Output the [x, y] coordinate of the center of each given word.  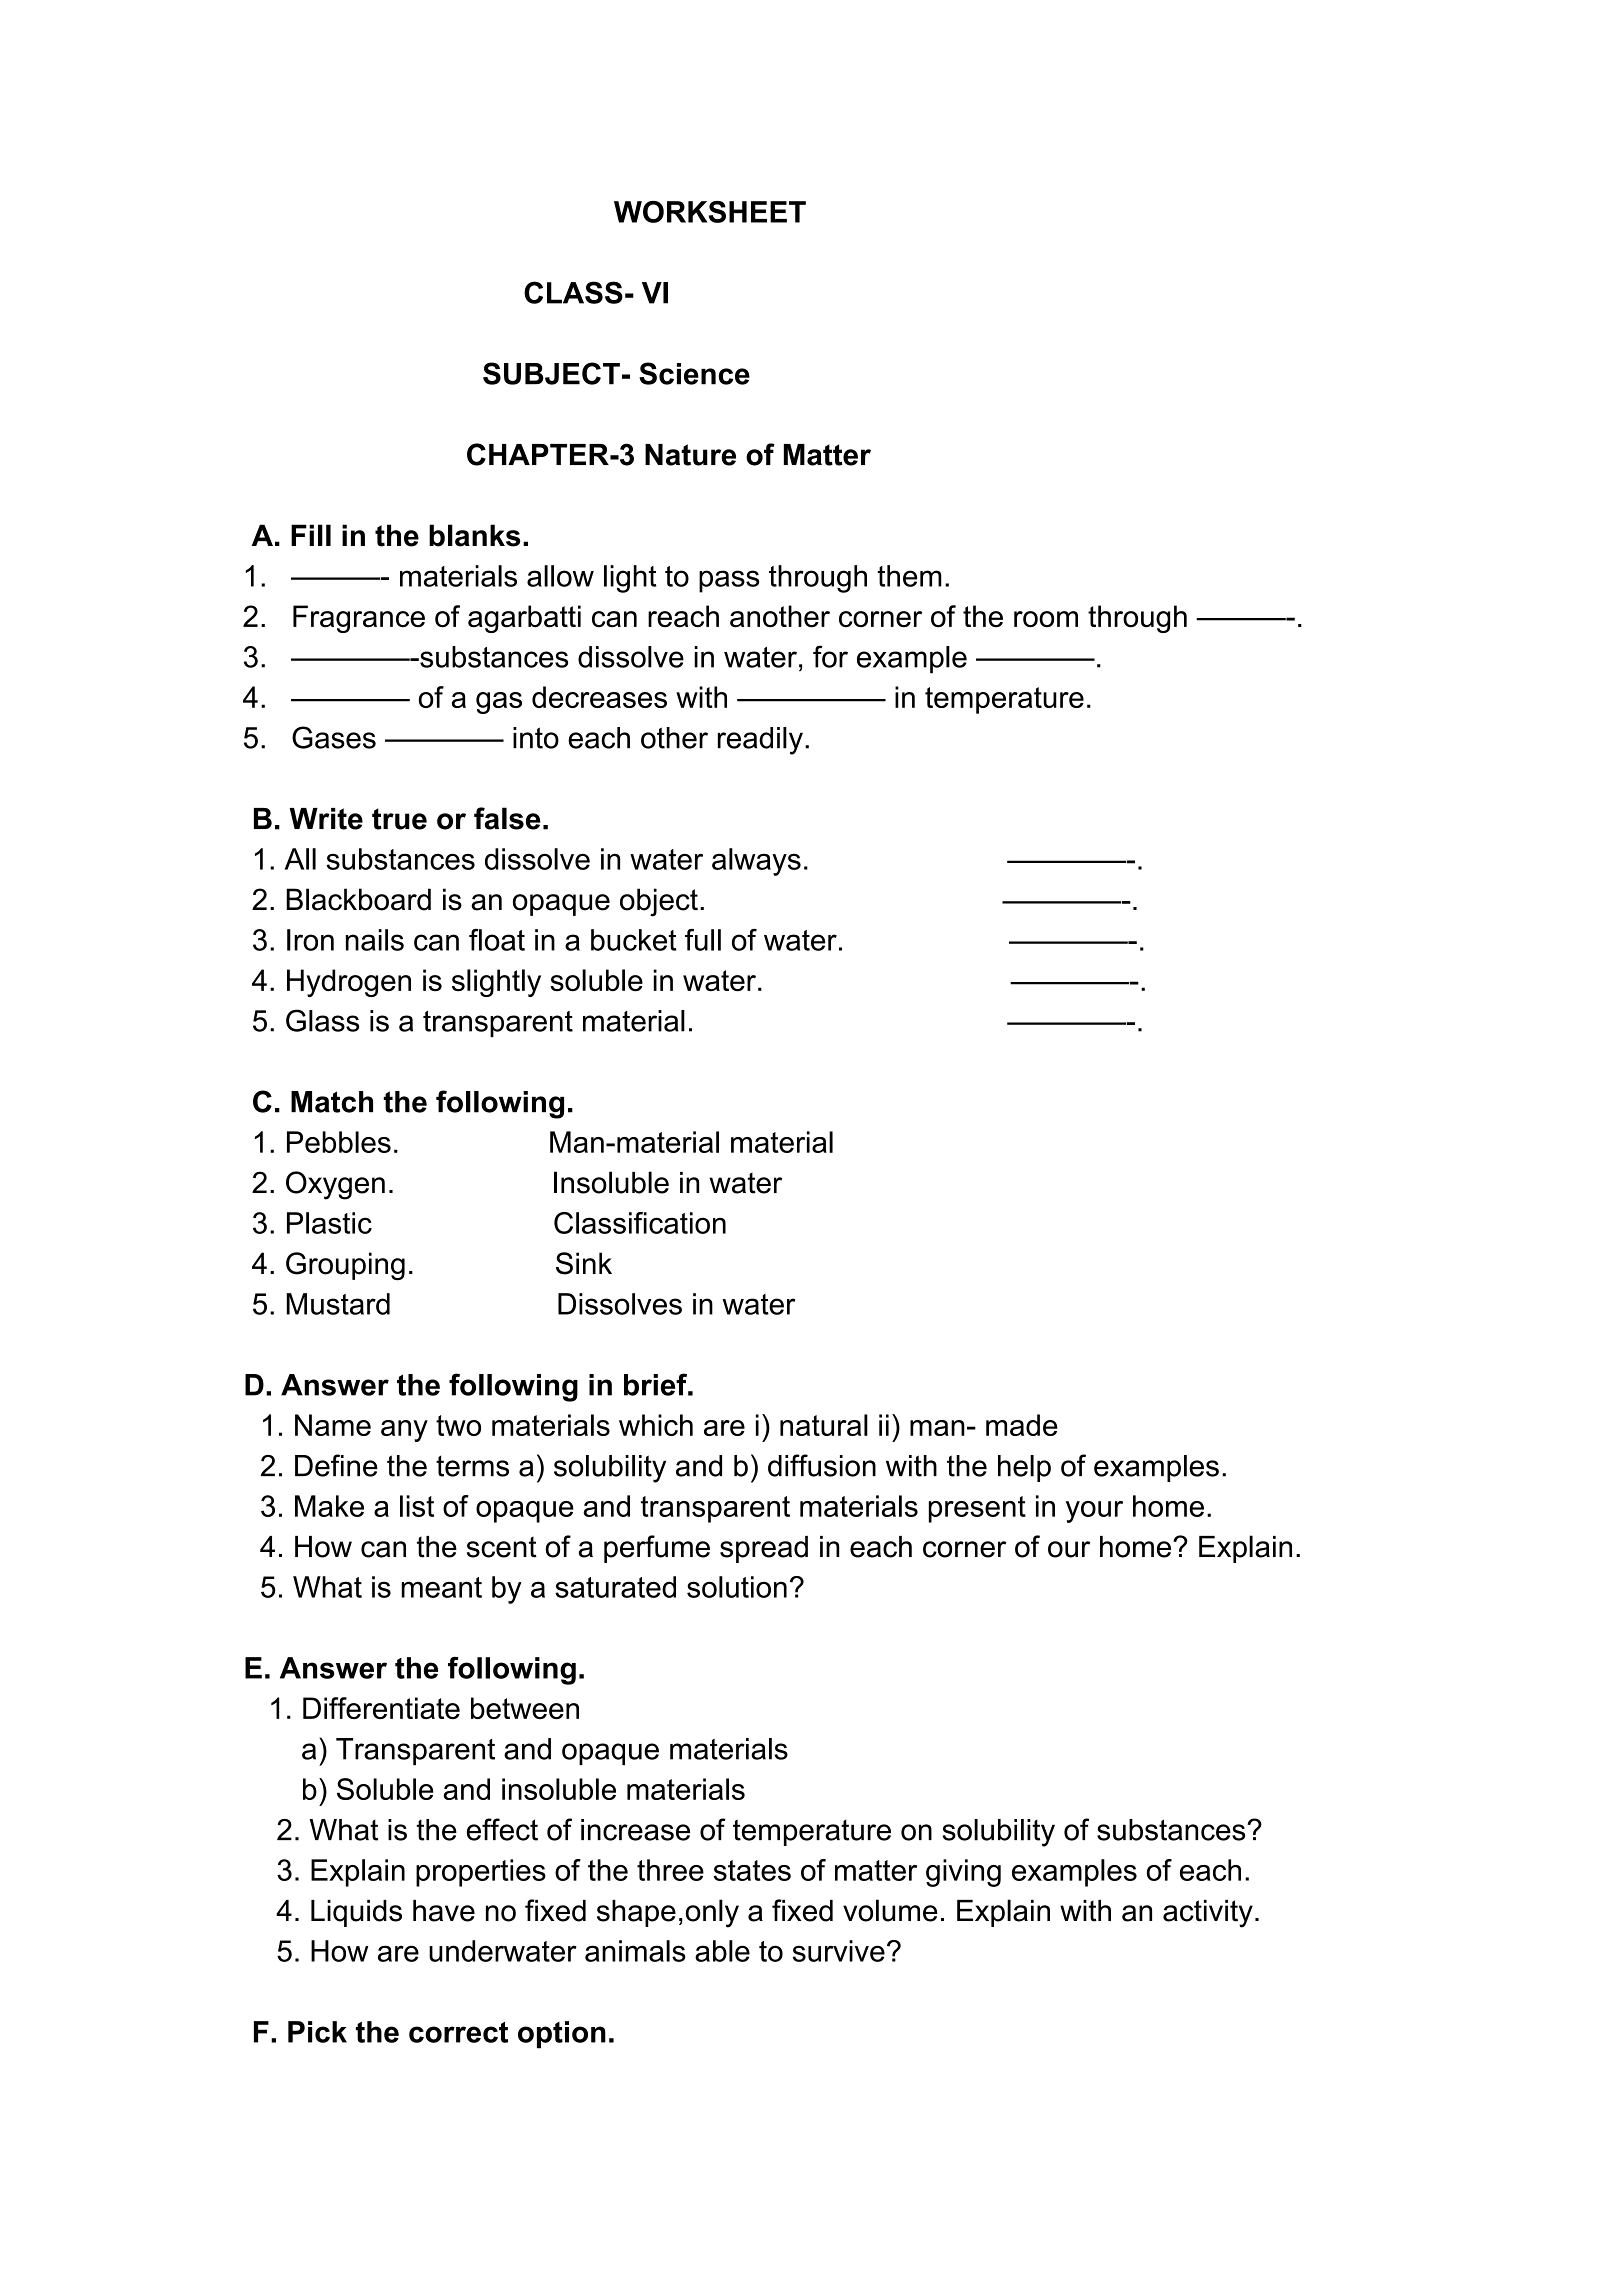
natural [824, 1425]
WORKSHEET [710, 212]
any [404, 1431]
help [1024, 1468]
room [1046, 619]
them [909, 576]
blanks [474, 535]
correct [458, 2032]
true [399, 819]
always [756, 862]
